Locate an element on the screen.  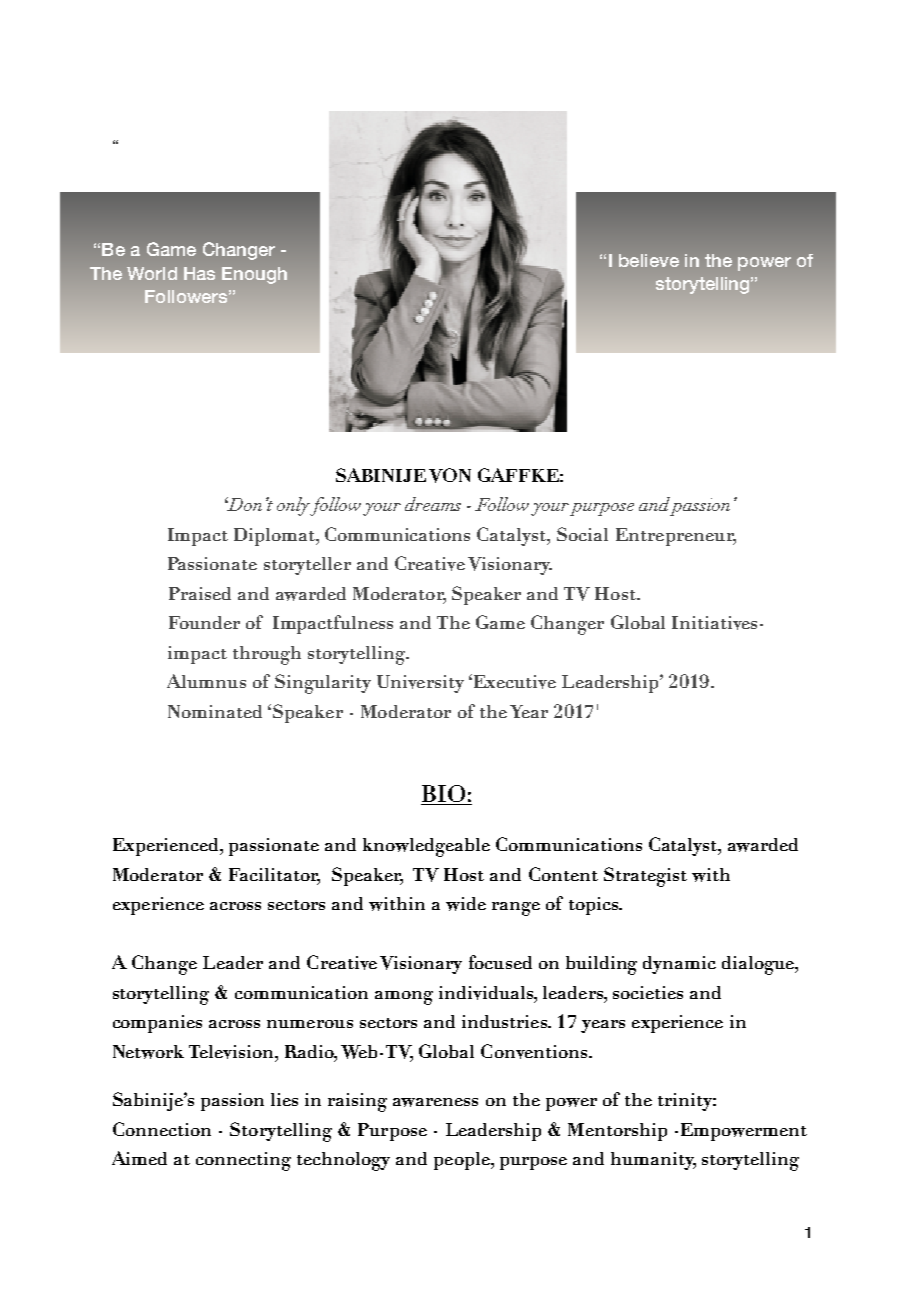
Nominated is located at coordinates (215, 711).
